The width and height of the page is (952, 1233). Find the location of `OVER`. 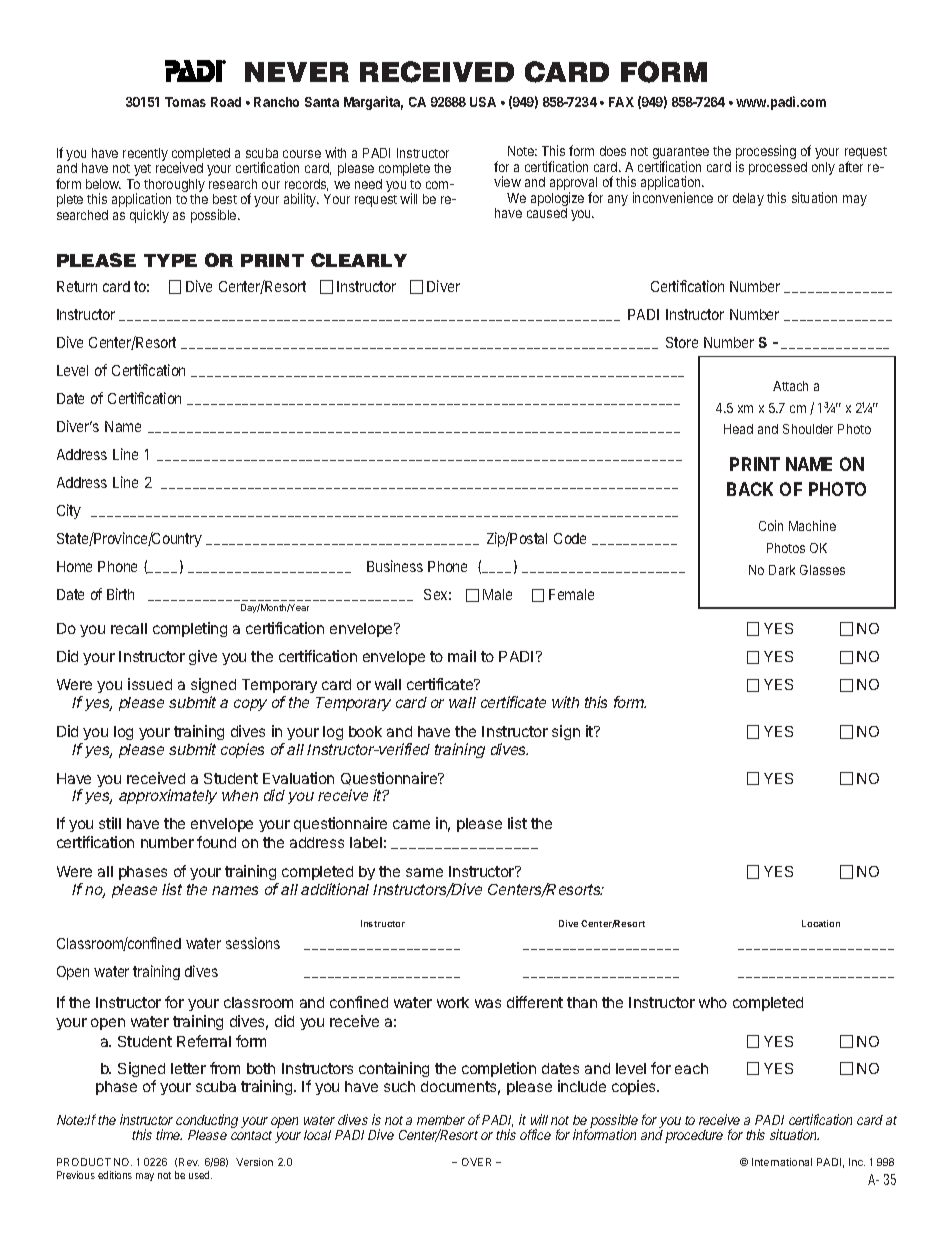

OVER is located at coordinates (476, 1162).
